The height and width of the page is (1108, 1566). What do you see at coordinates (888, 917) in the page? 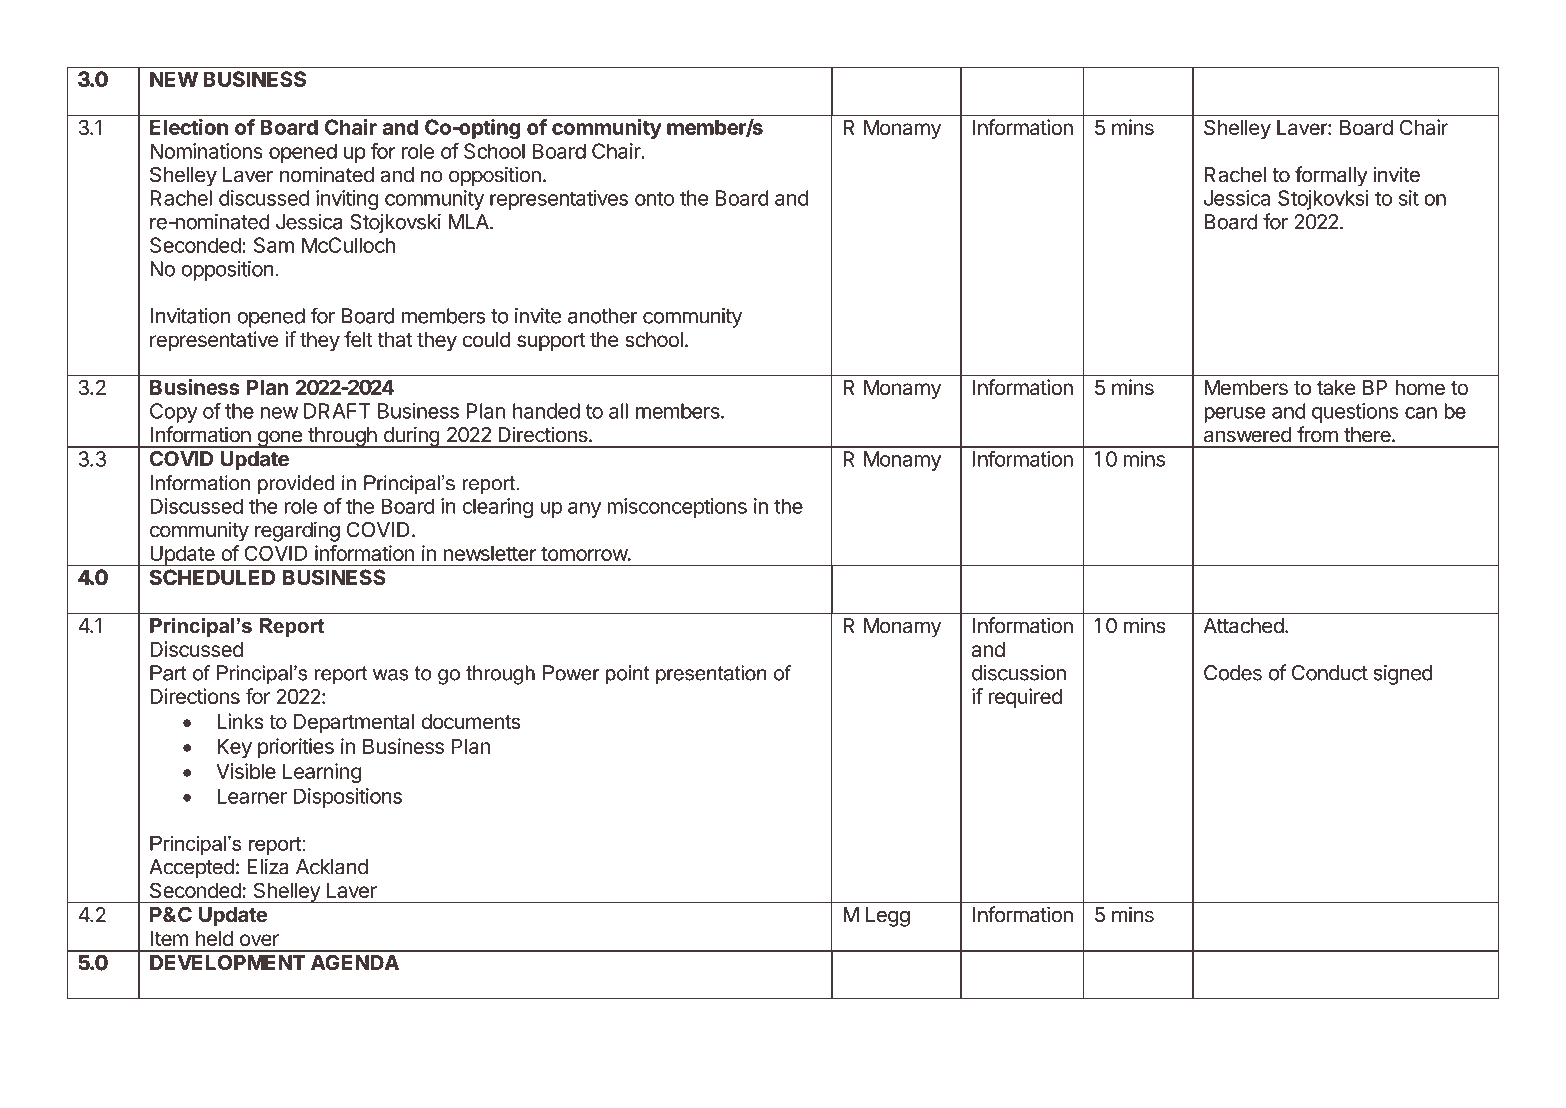
I see `Legg` at bounding box center [888, 917].
